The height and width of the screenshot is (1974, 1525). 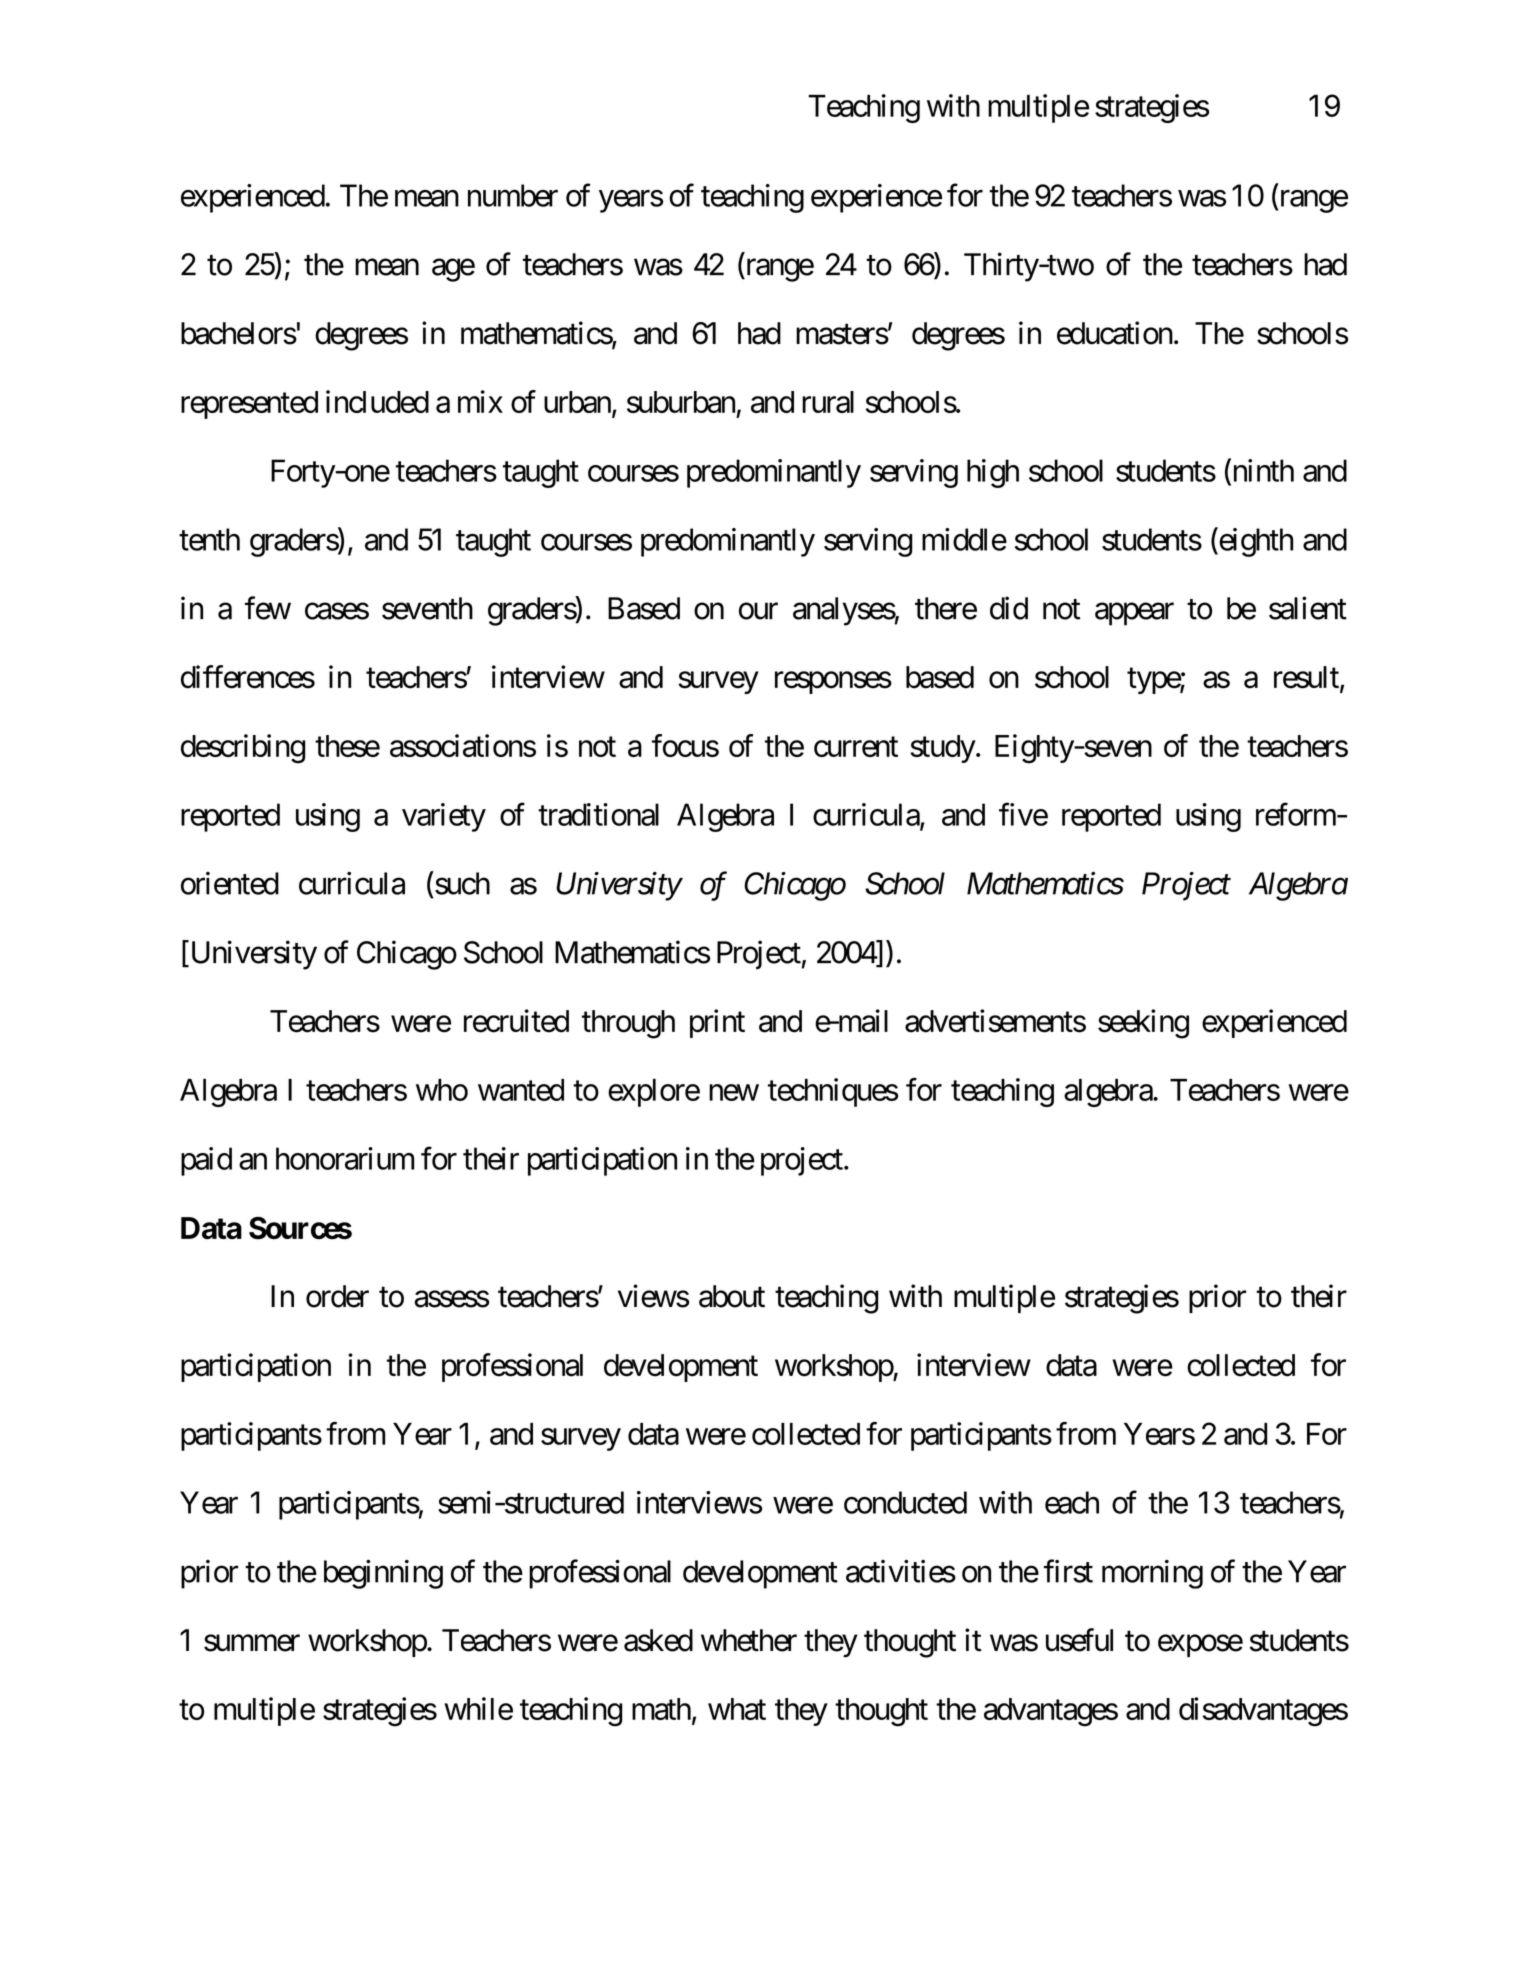 I want to click on paid, so click(x=206, y=1161).
